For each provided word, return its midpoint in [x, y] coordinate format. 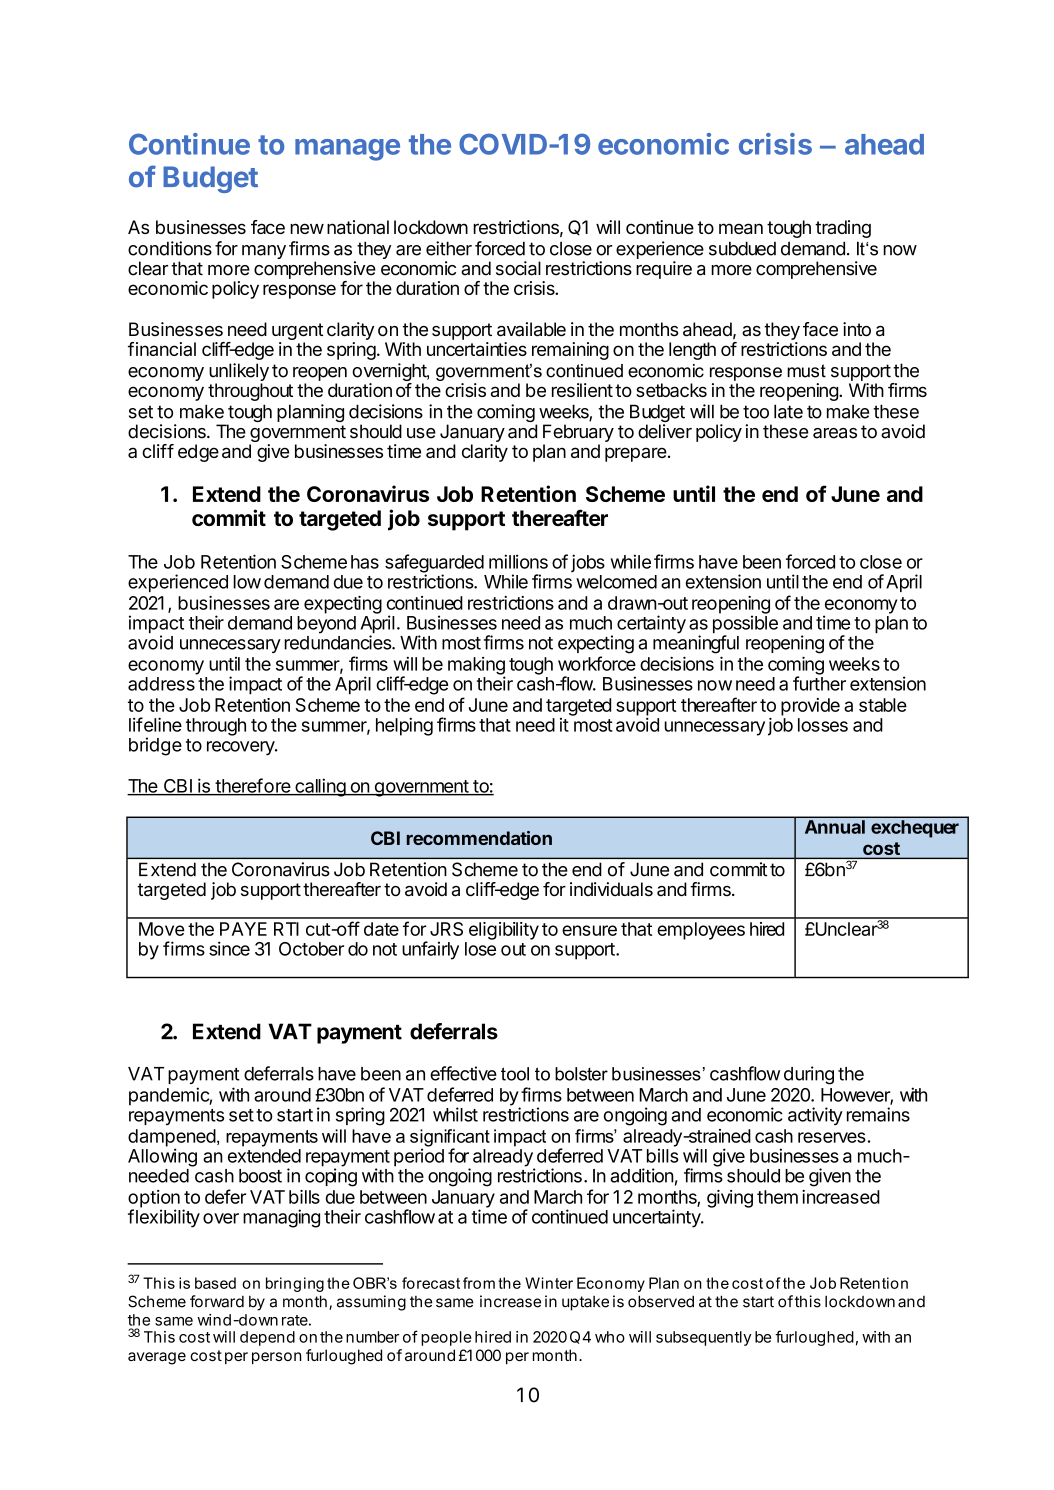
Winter [549, 1283]
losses [823, 725]
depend [267, 1338]
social [518, 268]
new [307, 228]
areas [835, 433]
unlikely [239, 372]
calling [320, 787]
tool [515, 1074]
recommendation [479, 838]
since [229, 948]
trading [843, 229]
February [578, 433]
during [809, 1075]
